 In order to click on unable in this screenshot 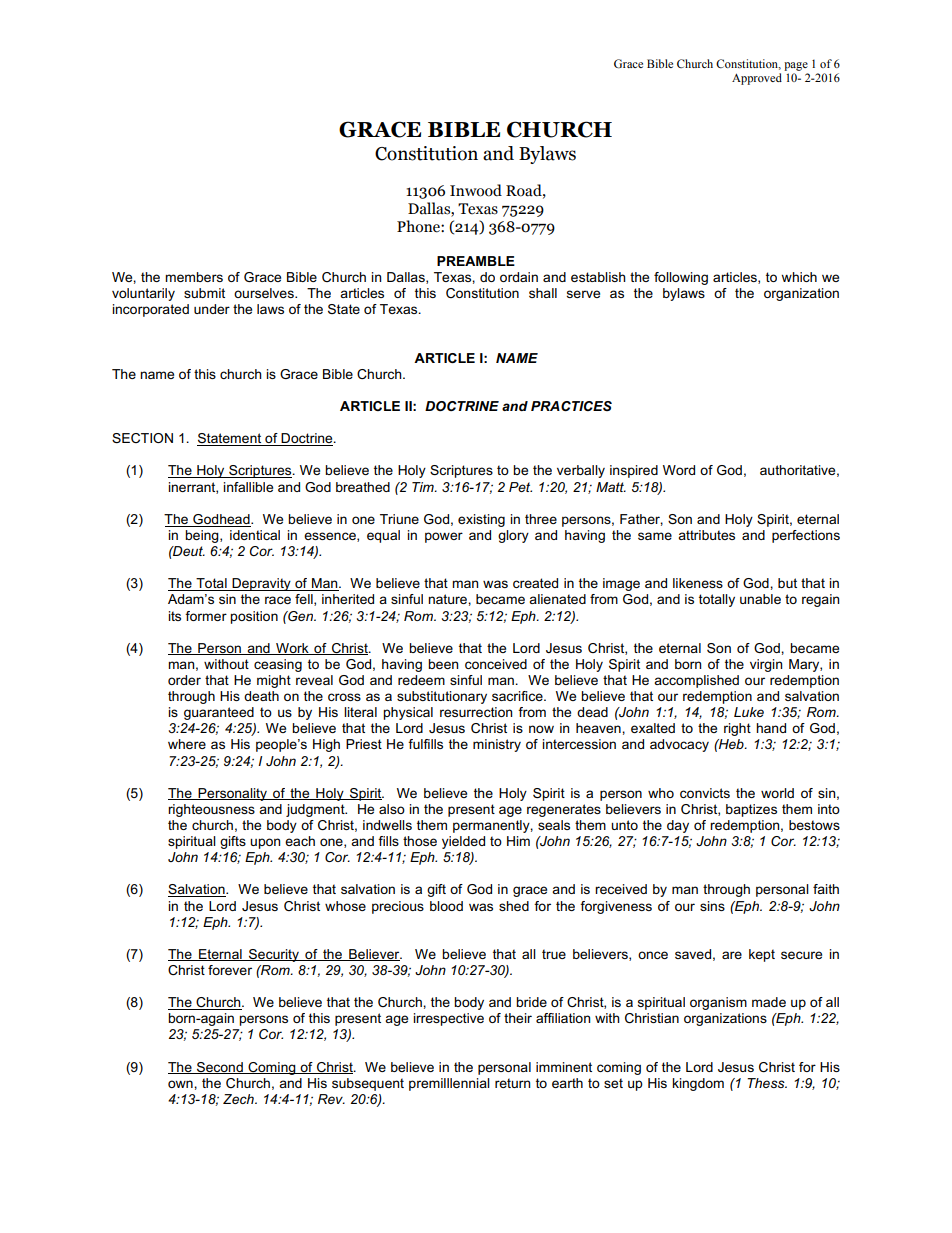, I will do `click(760, 599)`.
